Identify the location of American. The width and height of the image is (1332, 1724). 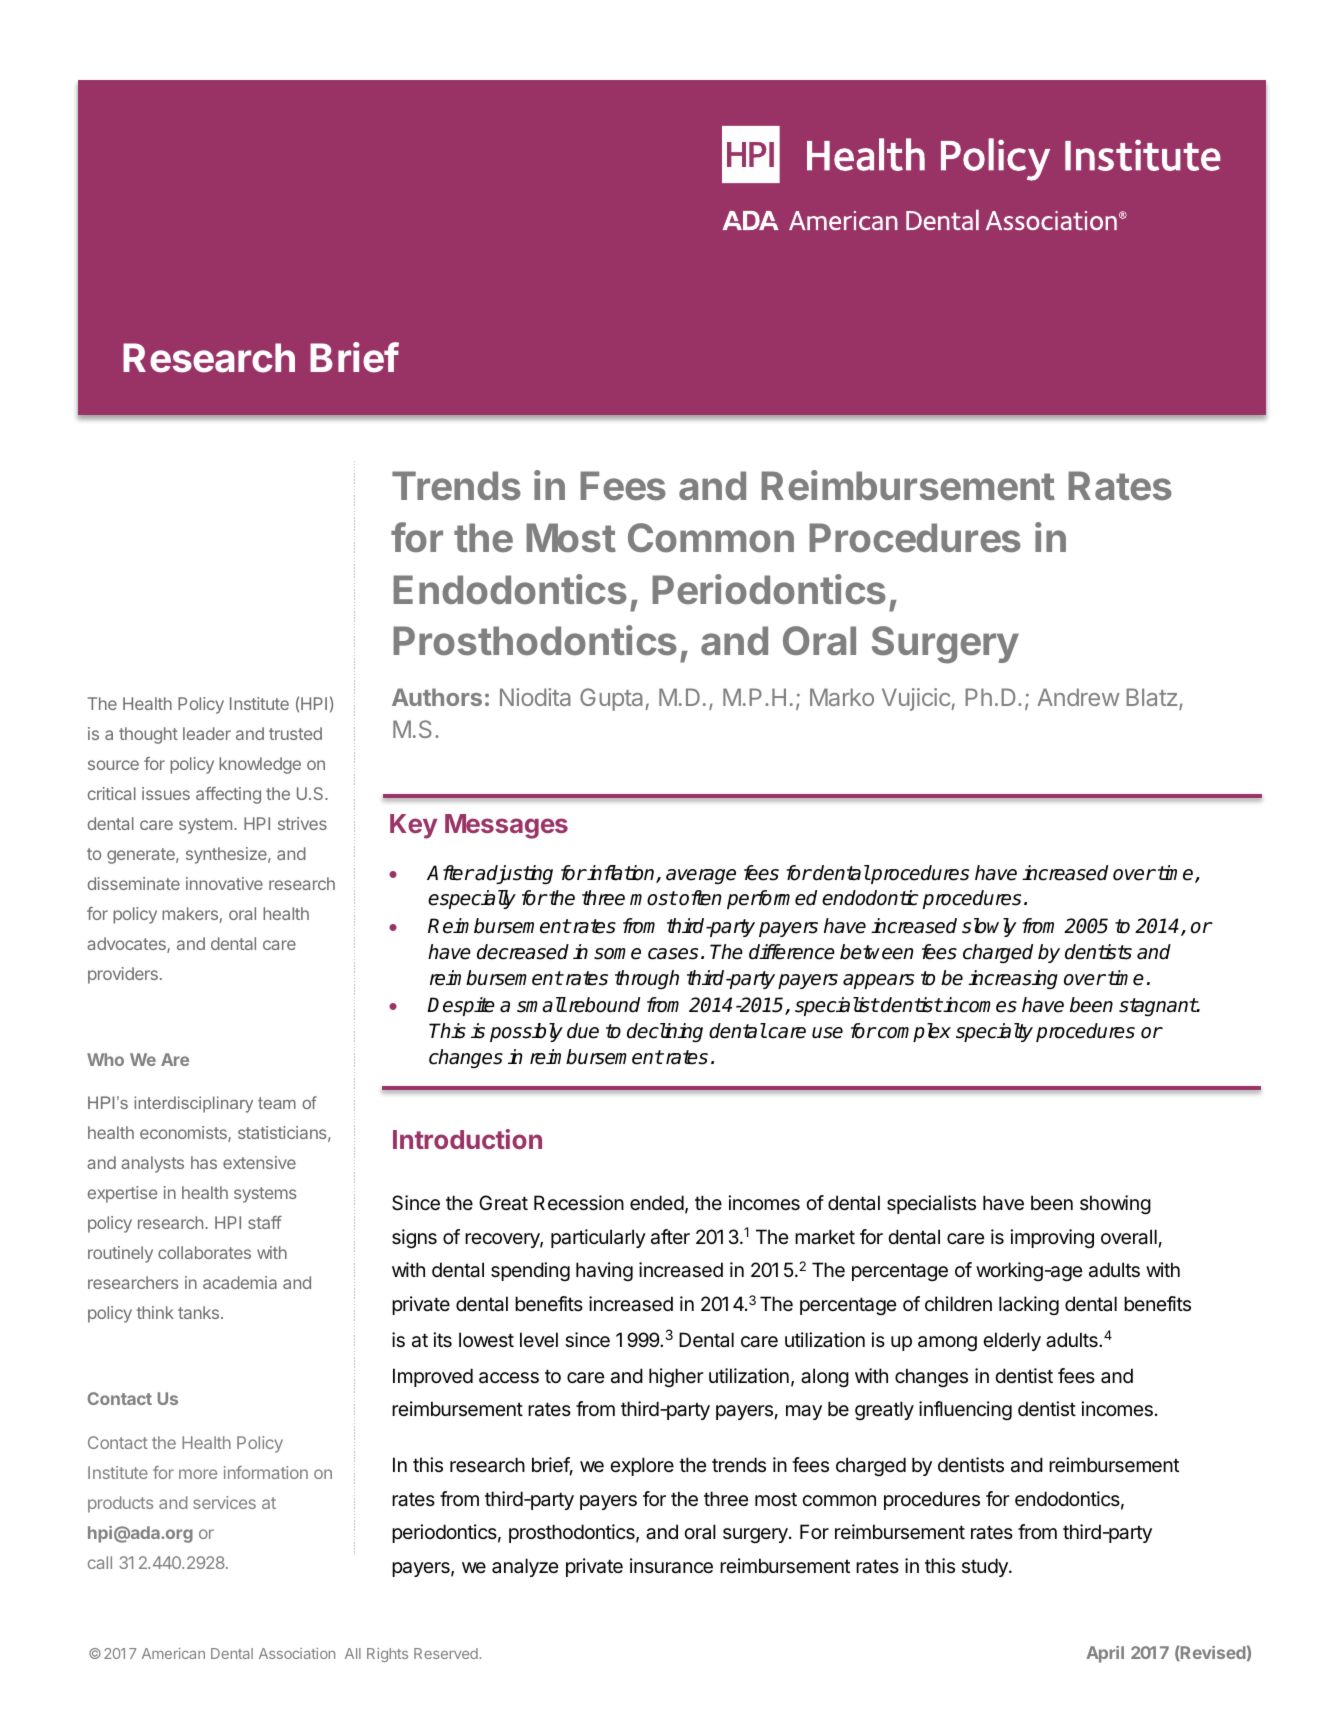
(173, 1653).
